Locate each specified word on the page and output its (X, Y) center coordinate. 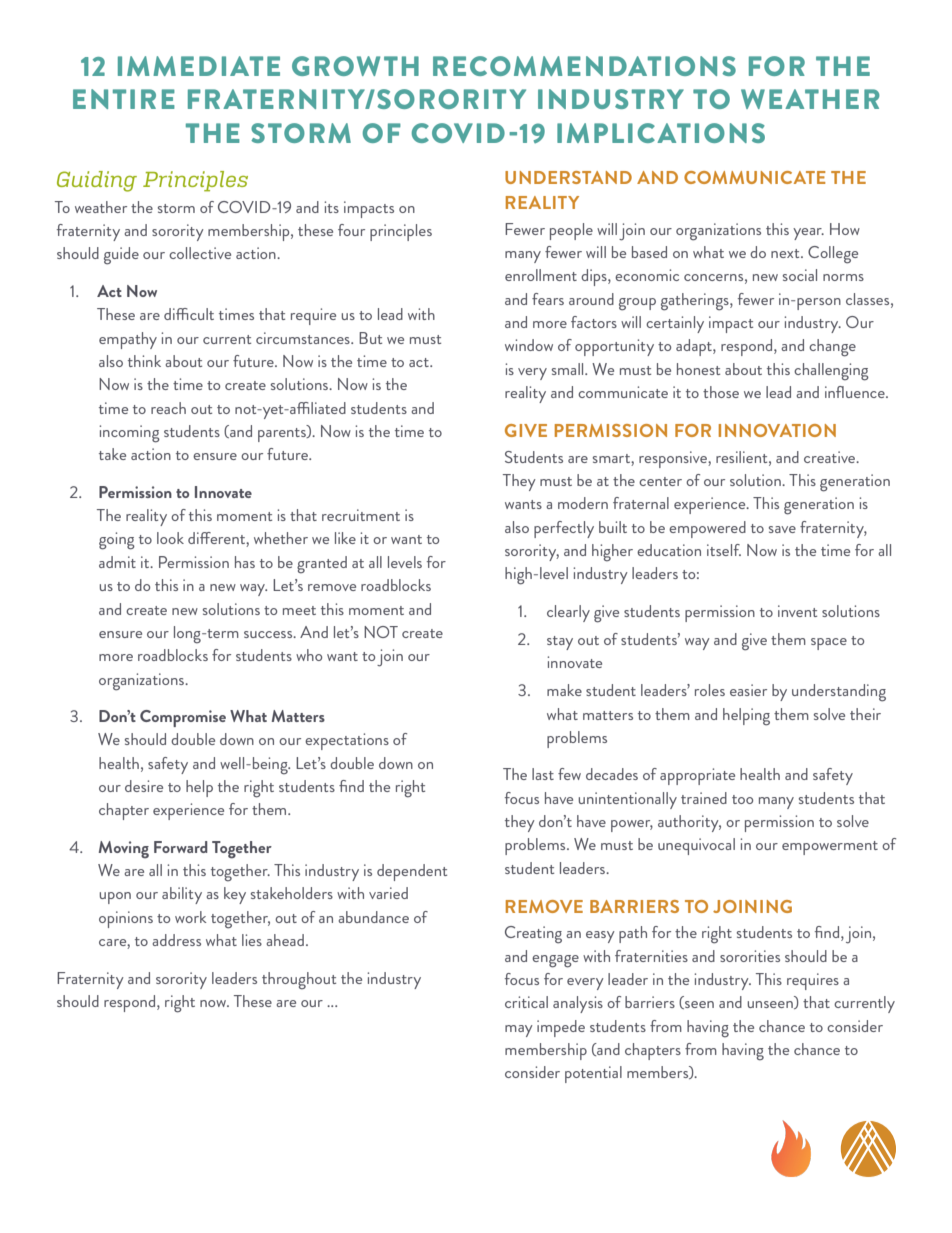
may (519, 1031)
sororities (750, 956)
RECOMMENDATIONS (584, 66)
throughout (299, 981)
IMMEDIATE (199, 66)
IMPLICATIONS (661, 133)
